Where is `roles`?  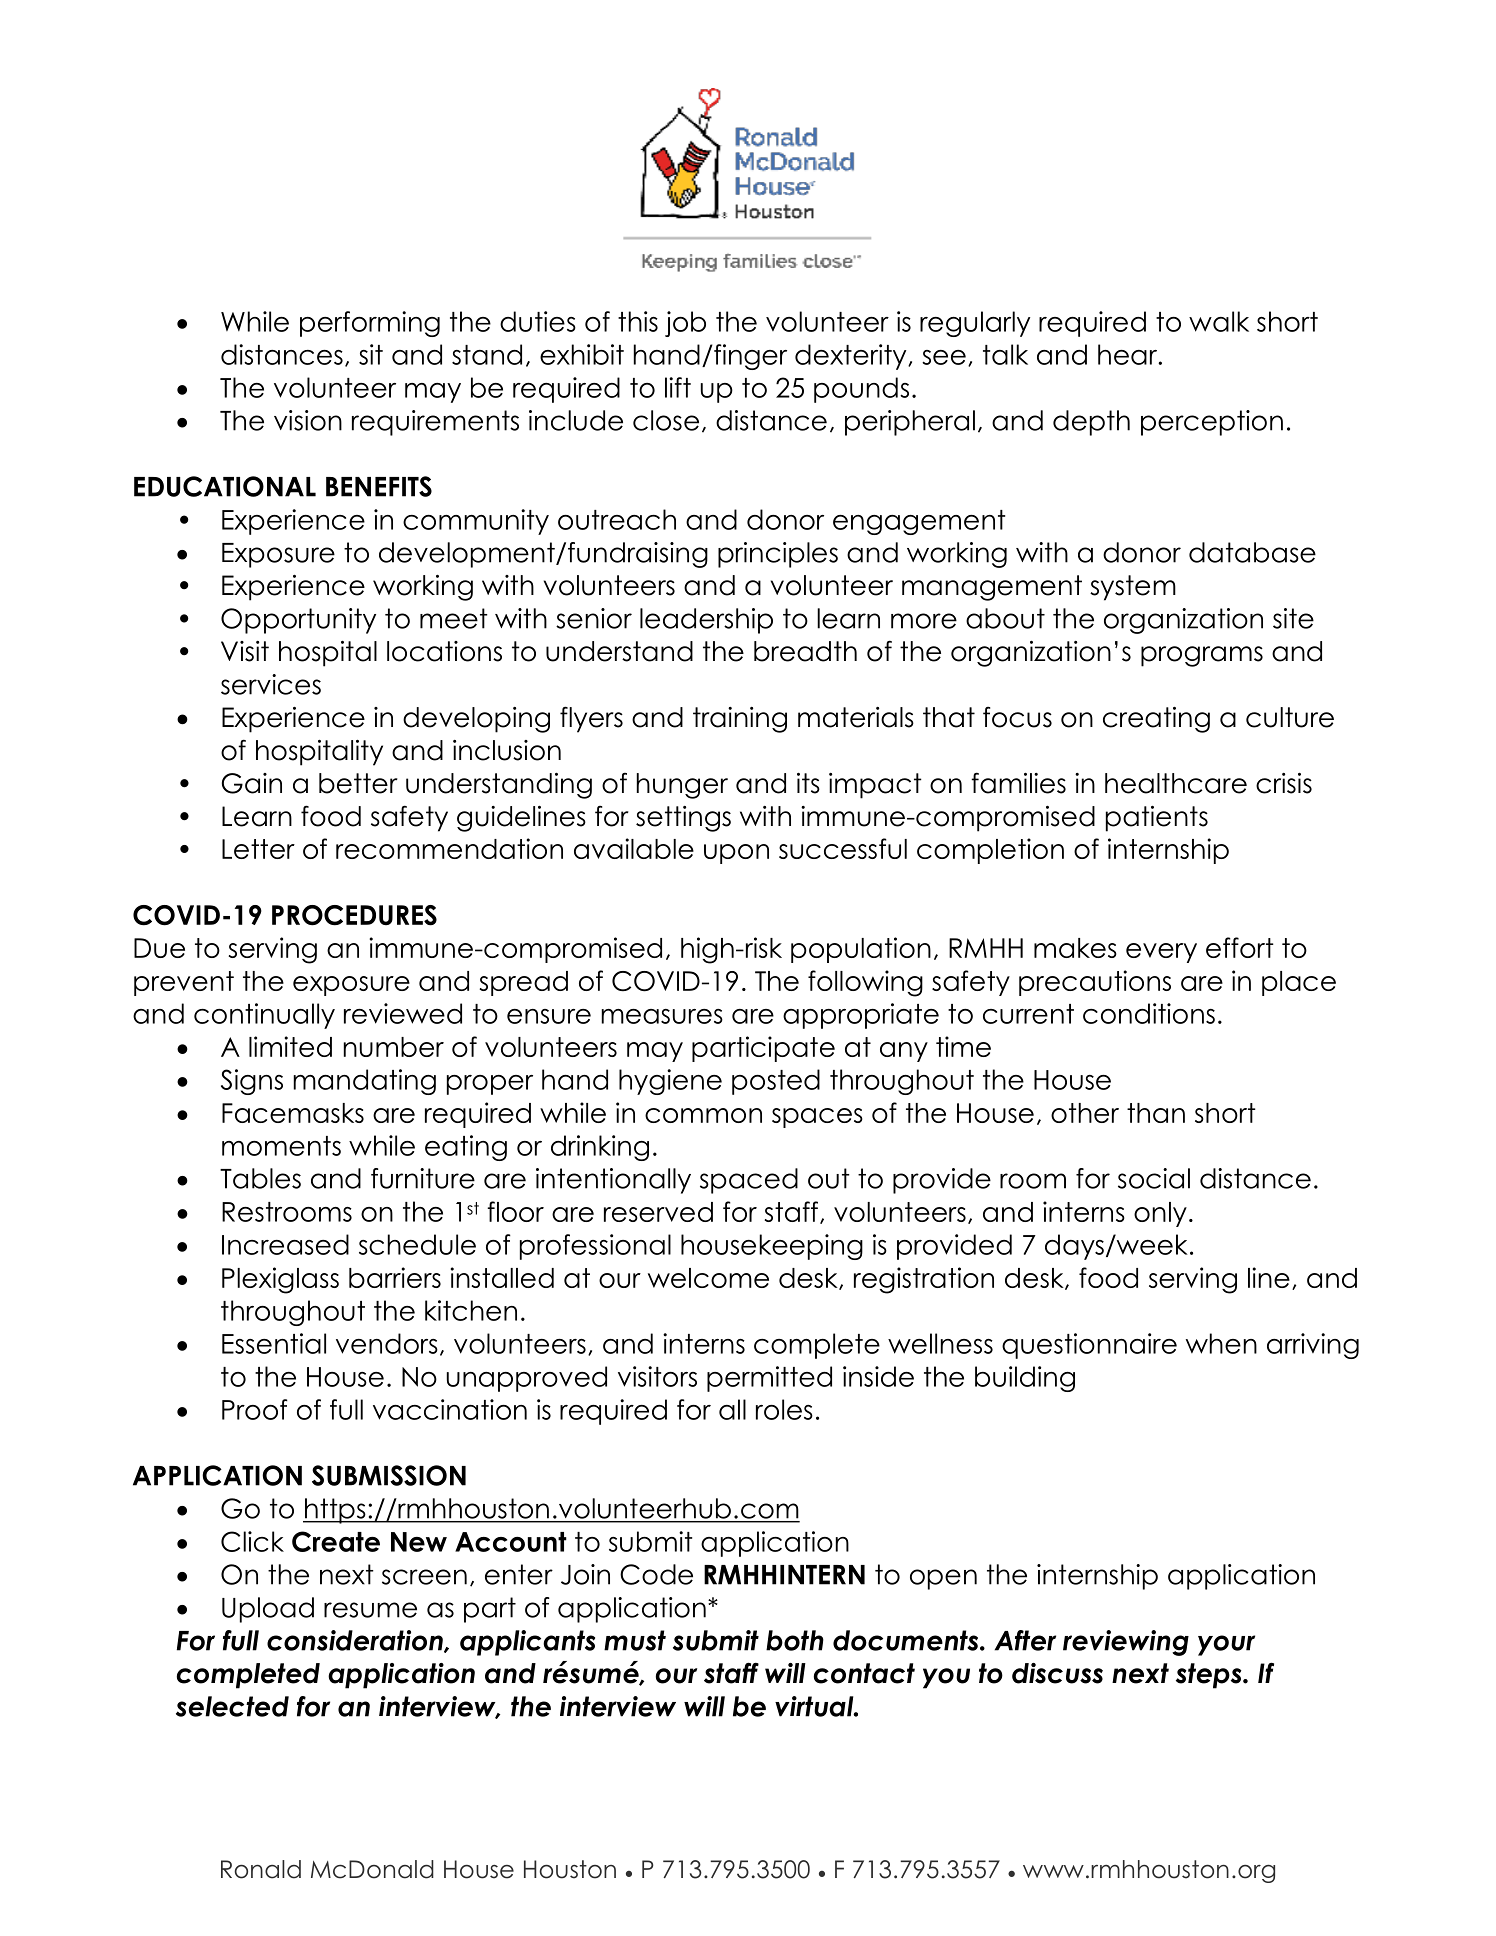 roles is located at coordinates (784, 1409).
